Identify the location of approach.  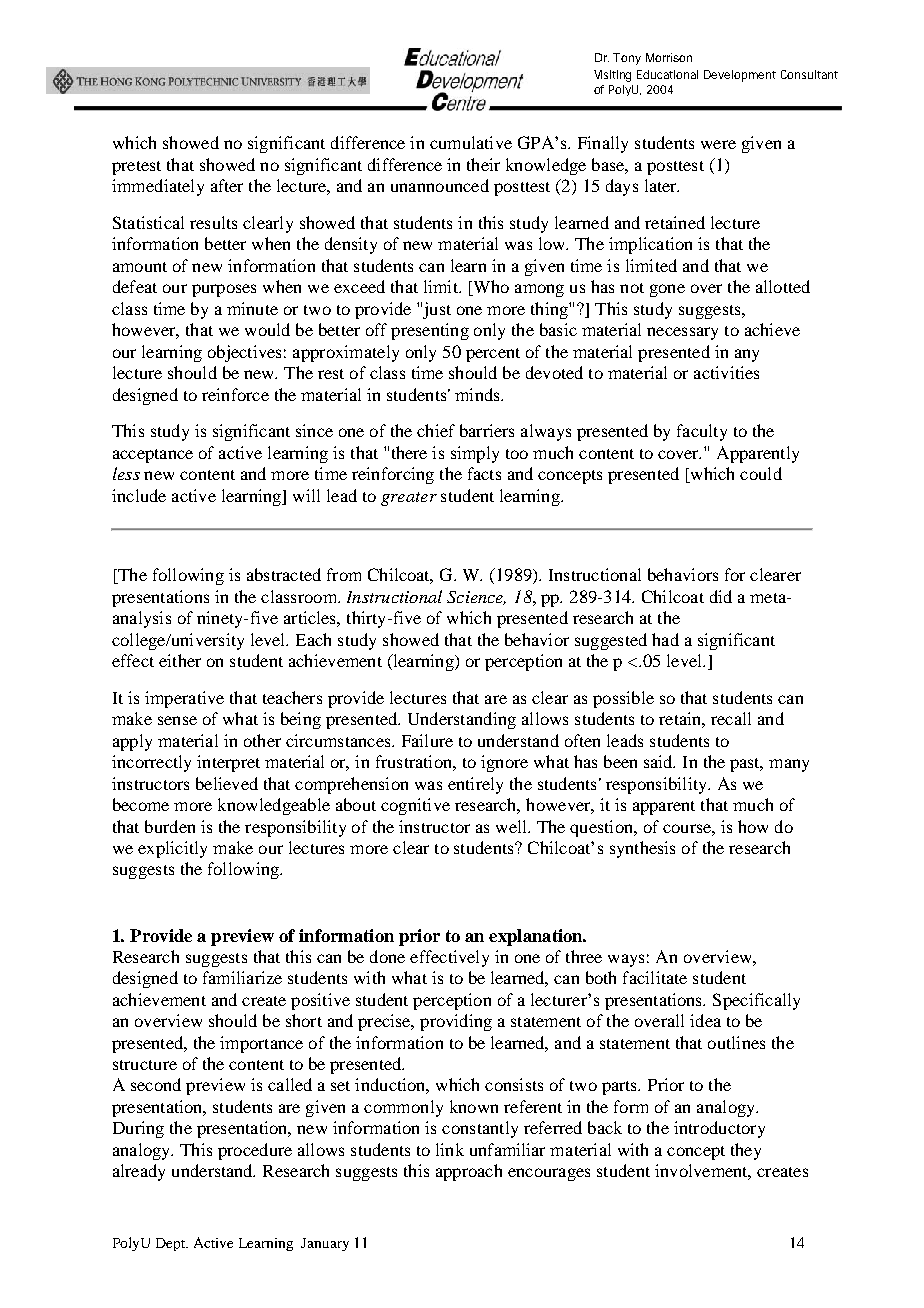
(469, 1172).
